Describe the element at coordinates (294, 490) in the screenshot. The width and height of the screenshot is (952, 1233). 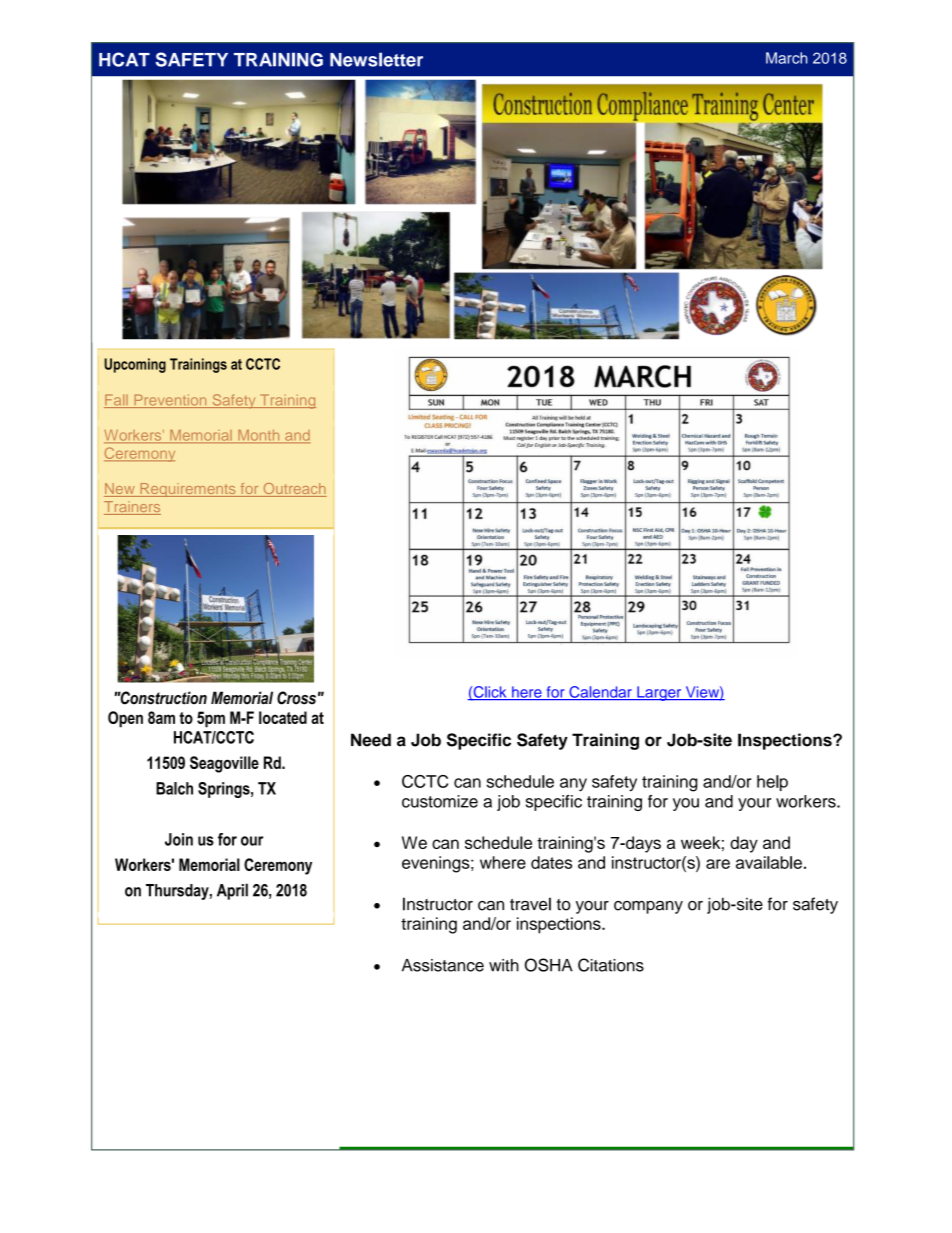
I see `Outreach` at that location.
